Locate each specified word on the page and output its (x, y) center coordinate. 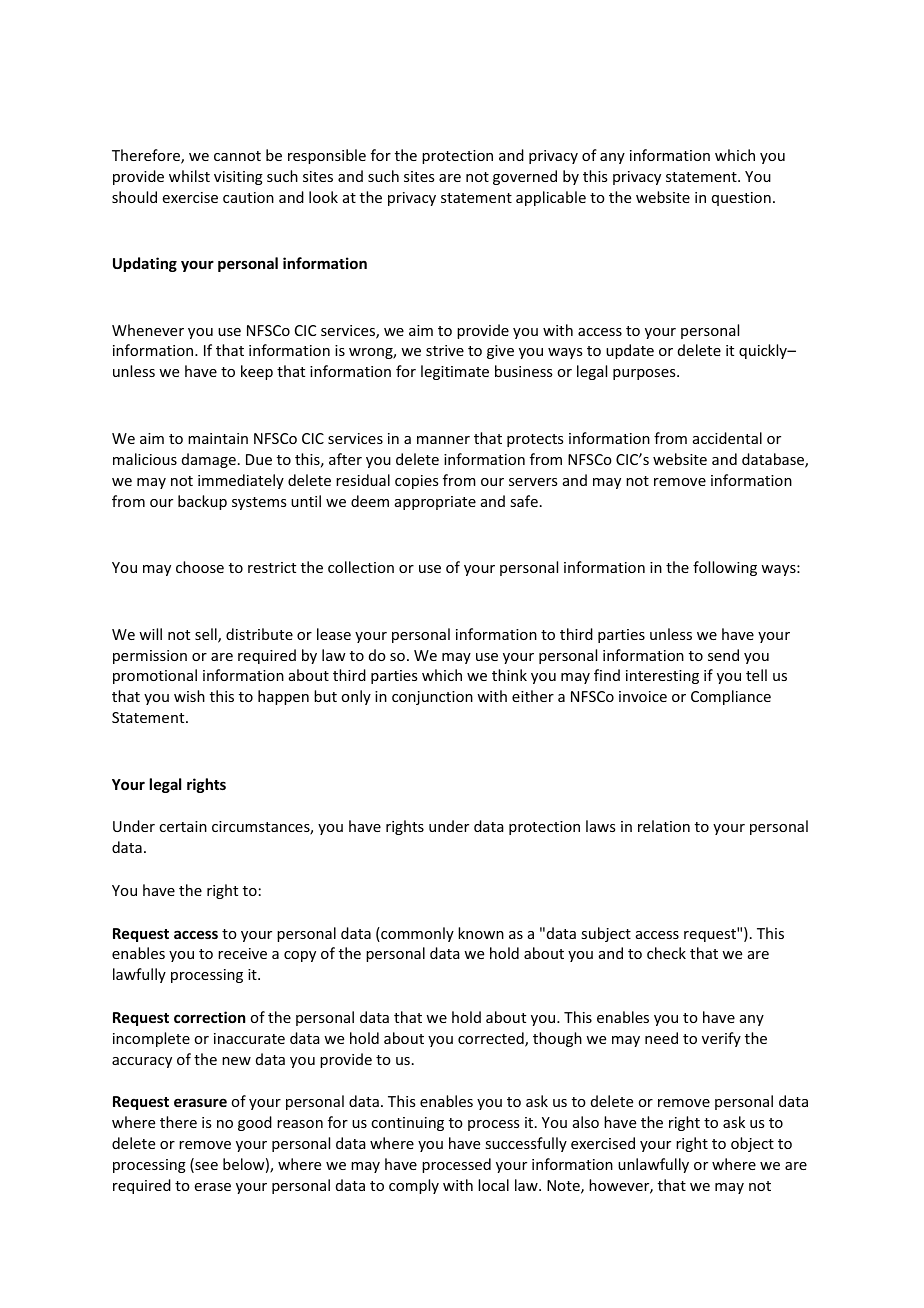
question (741, 199)
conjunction (432, 698)
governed (525, 177)
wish (189, 696)
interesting (662, 677)
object (752, 1144)
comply (414, 1186)
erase (213, 1187)
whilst (189, 176)
